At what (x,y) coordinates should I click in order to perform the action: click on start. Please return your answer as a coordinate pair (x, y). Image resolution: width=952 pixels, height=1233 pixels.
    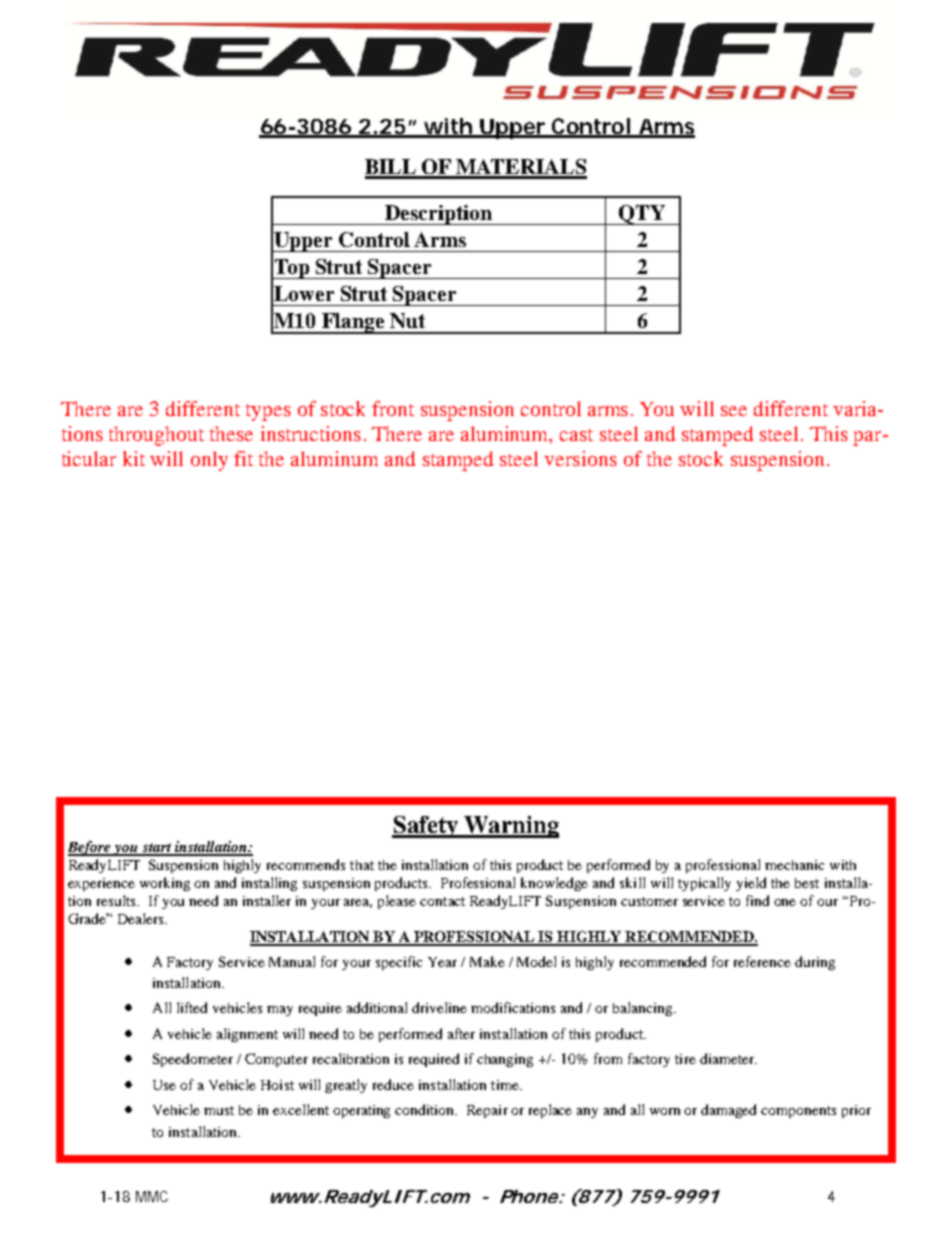
    Looking at the image, I should click on (157, 849).
